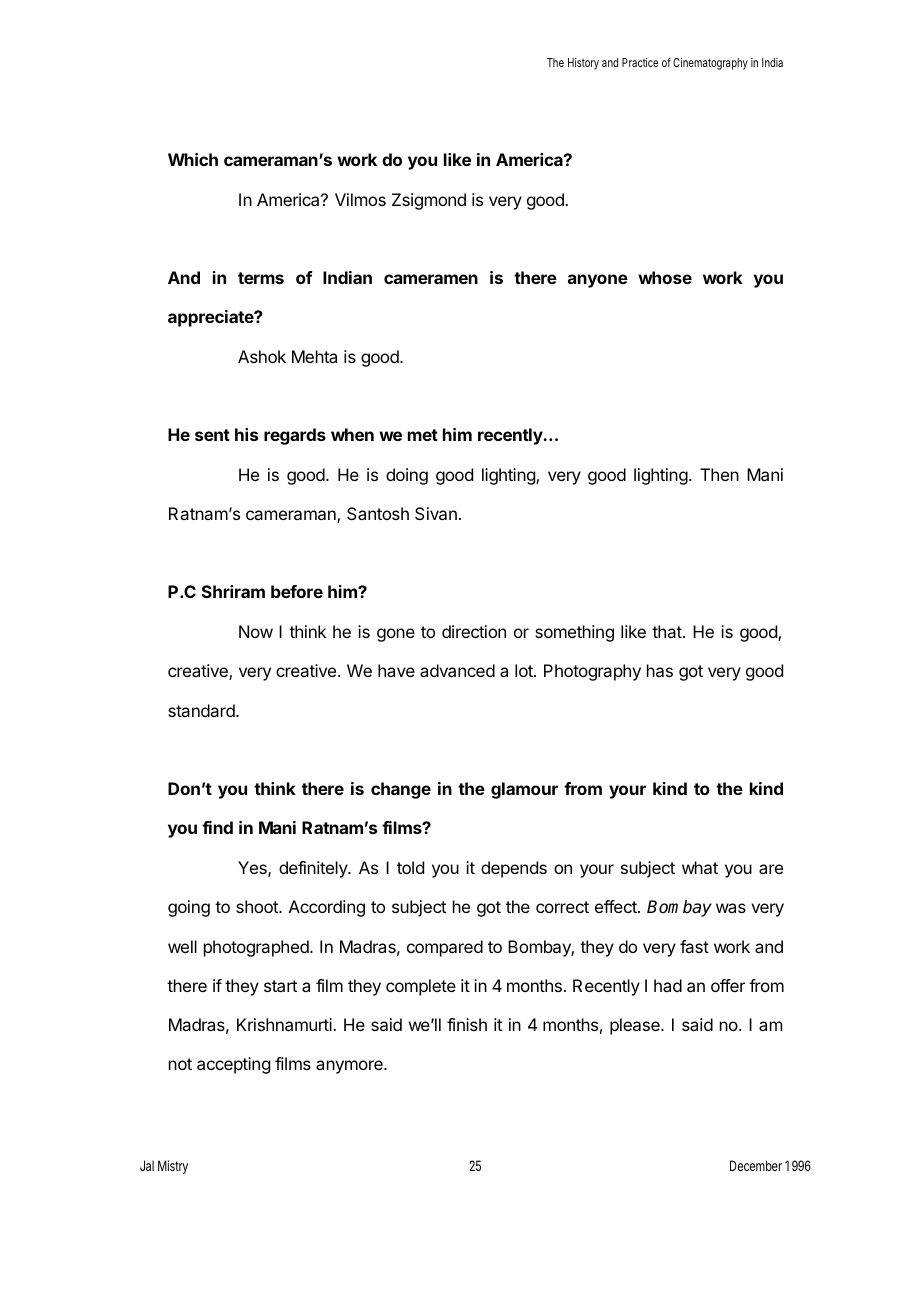 Image resolution: width=924 pixels, height=1308 pixels. I want to click on History, so click(583, 64).
